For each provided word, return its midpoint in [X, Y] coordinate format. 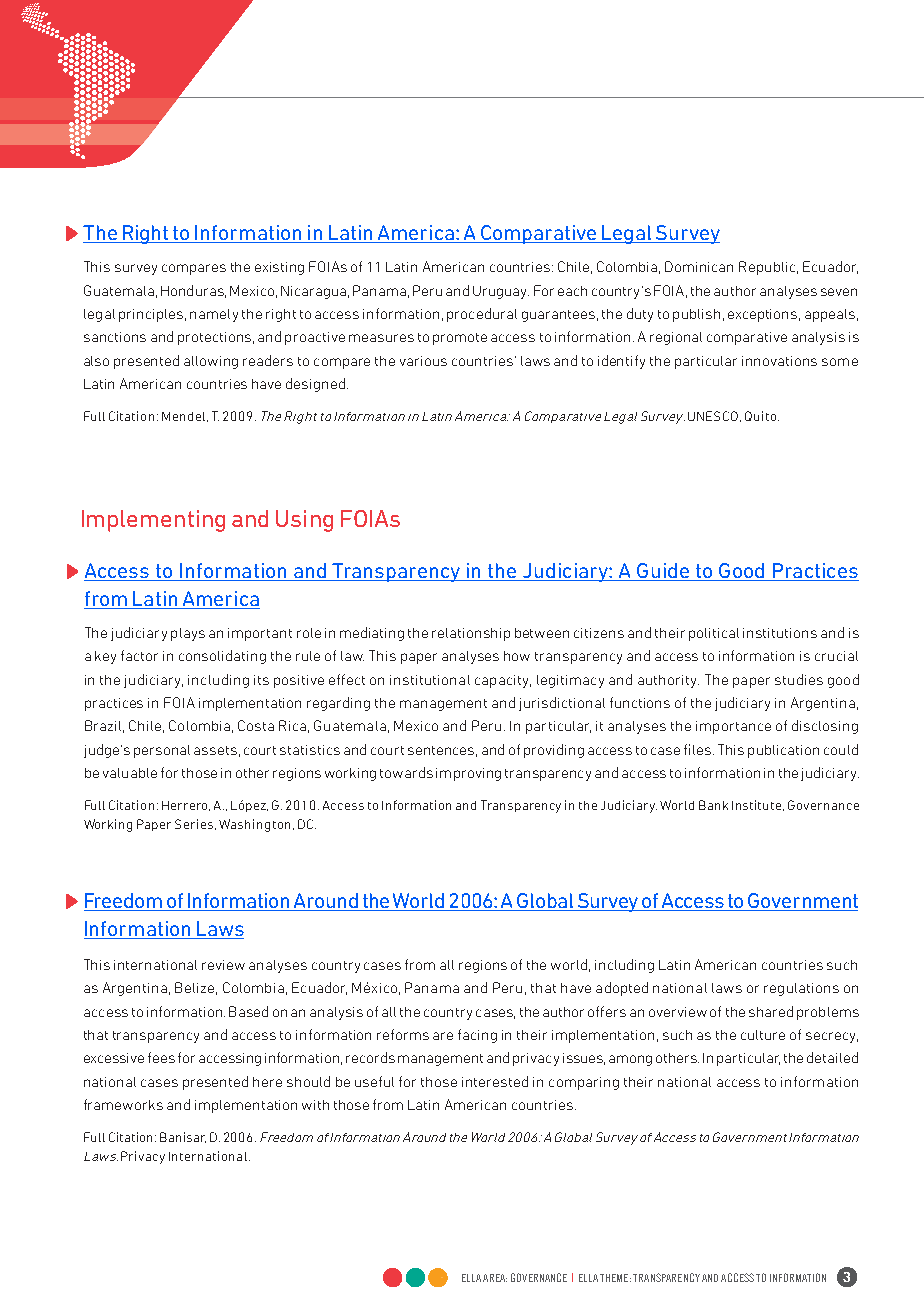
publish [696, 315]
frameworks [123, 1104]
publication [783, 751]
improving [468, 774]
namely [214, 315]
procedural [482, 315]
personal [162, 751]
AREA [495, 1278]
